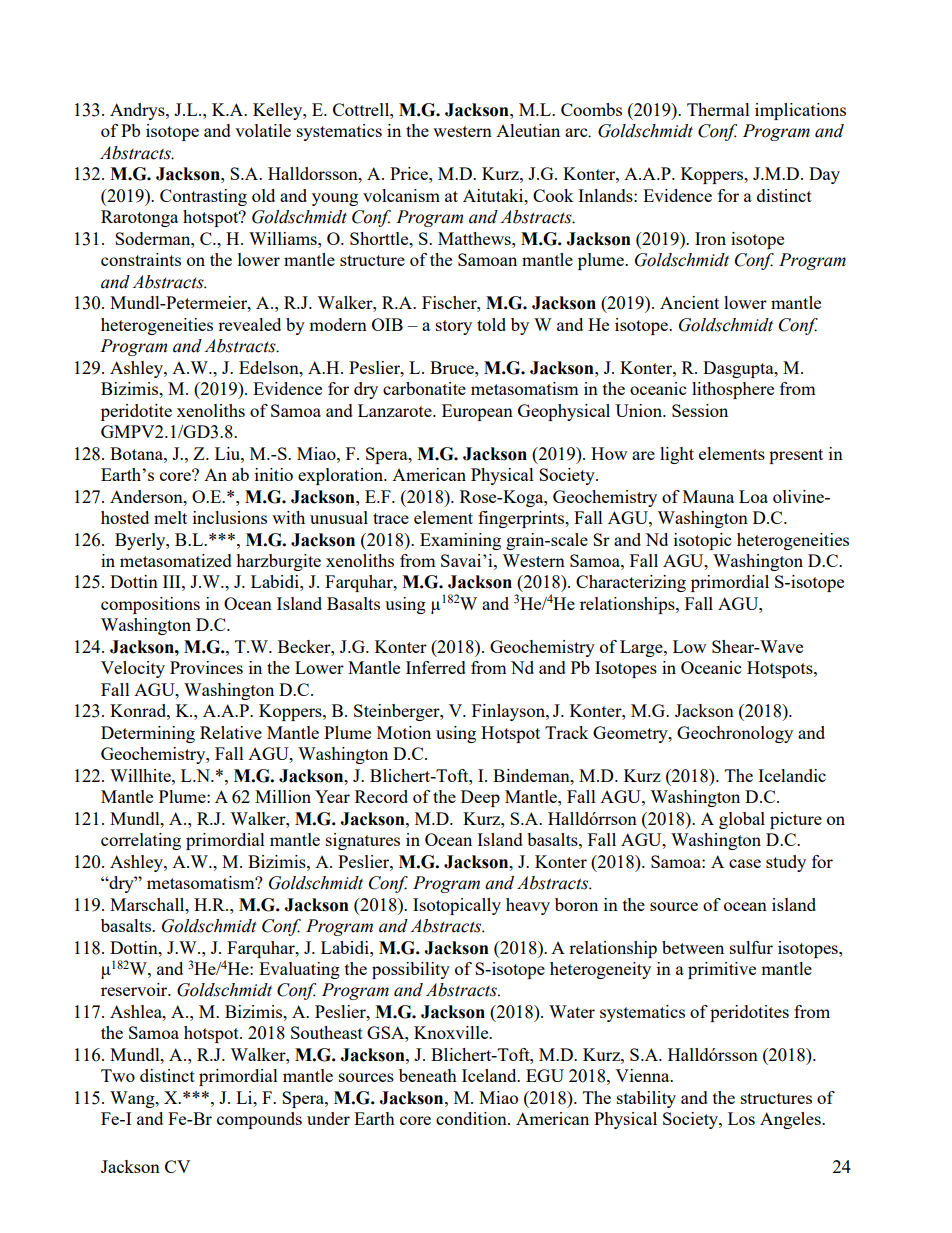 The image size is (952, 1233). Describe the element at coordinates (133, 1099) in the screenshot. I see `Wang` at that location.
